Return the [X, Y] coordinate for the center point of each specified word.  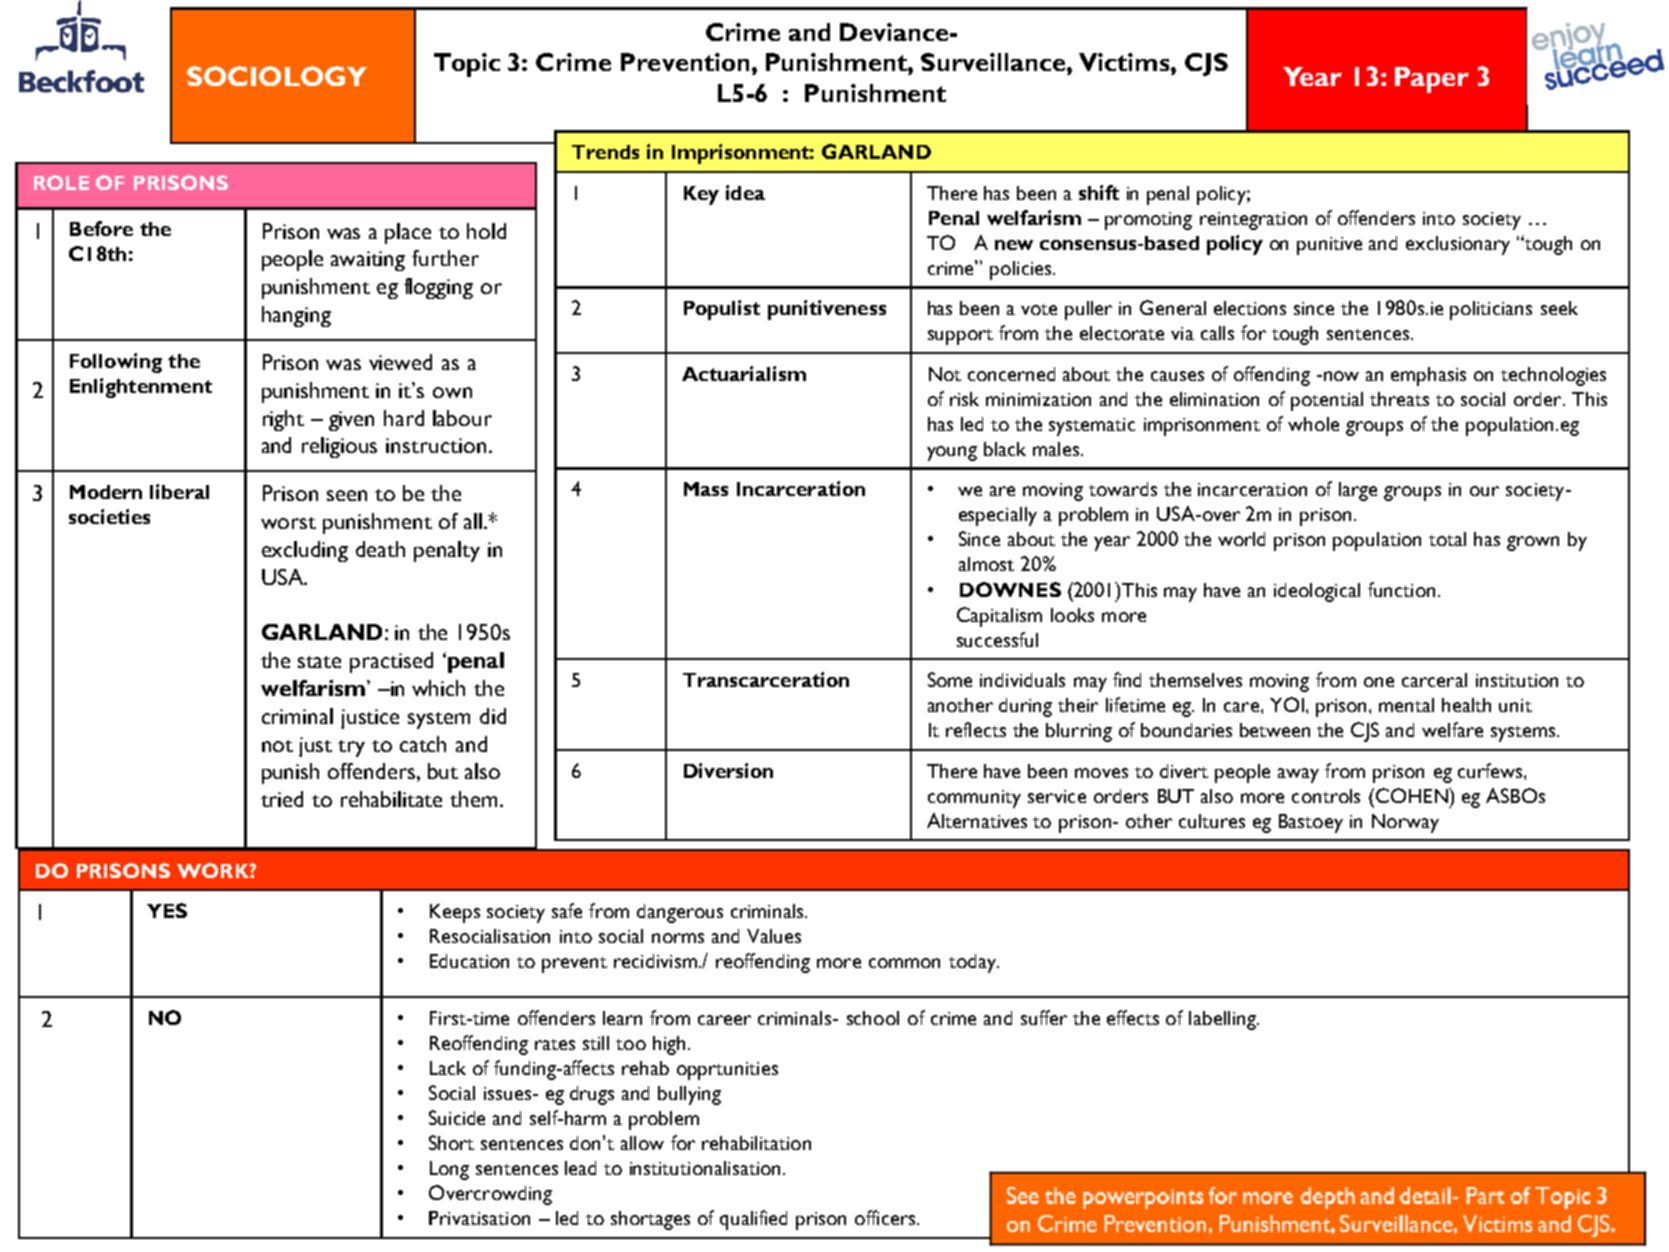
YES [167, 910]
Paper [1432, 80]
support [960, 337]
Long [449, 1170]
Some [950, 679]
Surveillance [994, 62]
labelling [1223, 1020]
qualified [753, 1220]
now [1341, 376]
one [1379, 682]
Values [774, 936]
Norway [1405, 823]
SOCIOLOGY [277, 76]
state [319, 662]
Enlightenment [141, 388]
